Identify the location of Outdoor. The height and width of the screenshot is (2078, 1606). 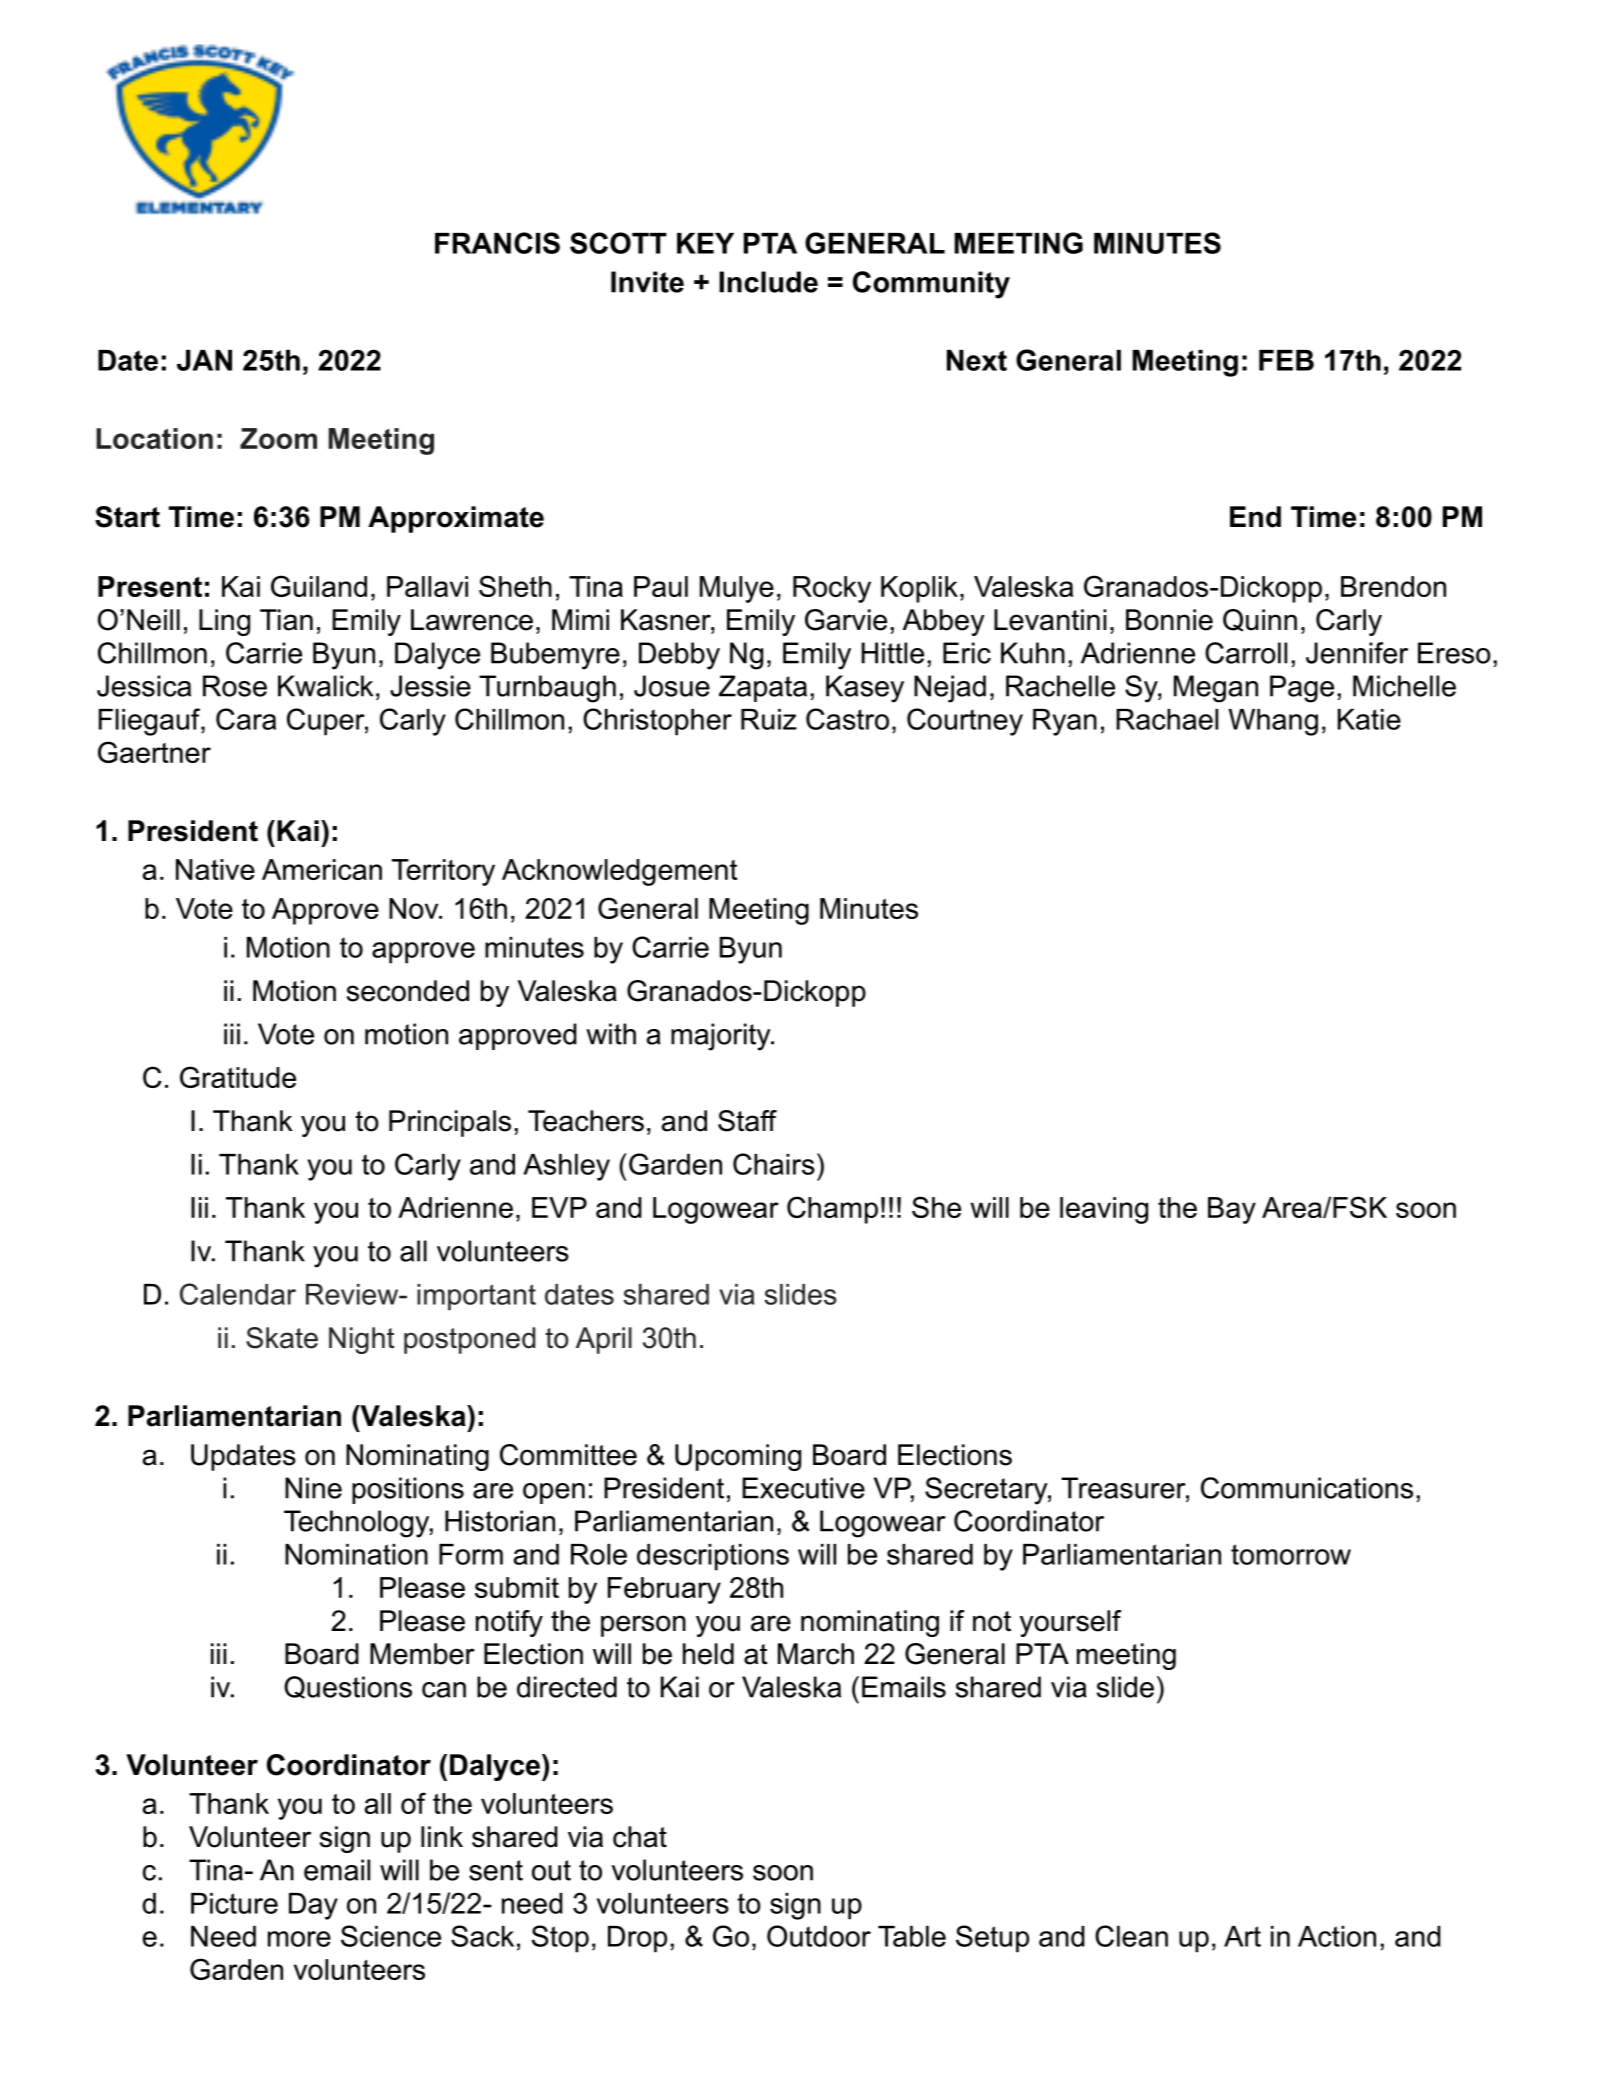
(819, 1936).
